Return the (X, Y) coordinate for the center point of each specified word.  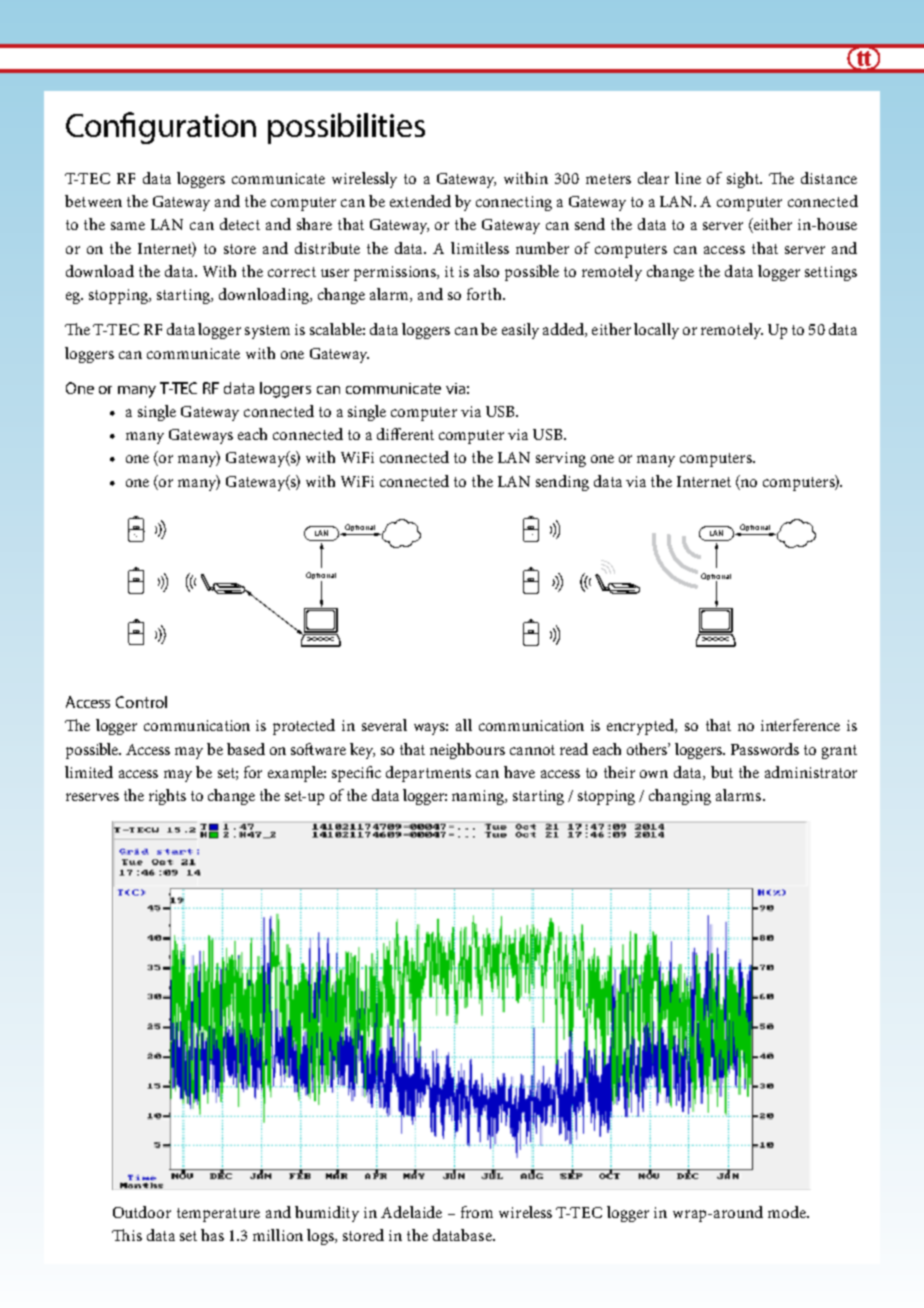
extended (420, 201)
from (477, 1212)
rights (167, 797)
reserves (92, 797)
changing (680, 797)
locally (656, 331)
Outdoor (142, 1212)
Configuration (161, 128)
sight (744, 180)
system (267, 332)
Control (141, 702)
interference (800, 725)
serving (561, 459)
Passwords (765, 749)
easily (520, 331)
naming (479, 797)
